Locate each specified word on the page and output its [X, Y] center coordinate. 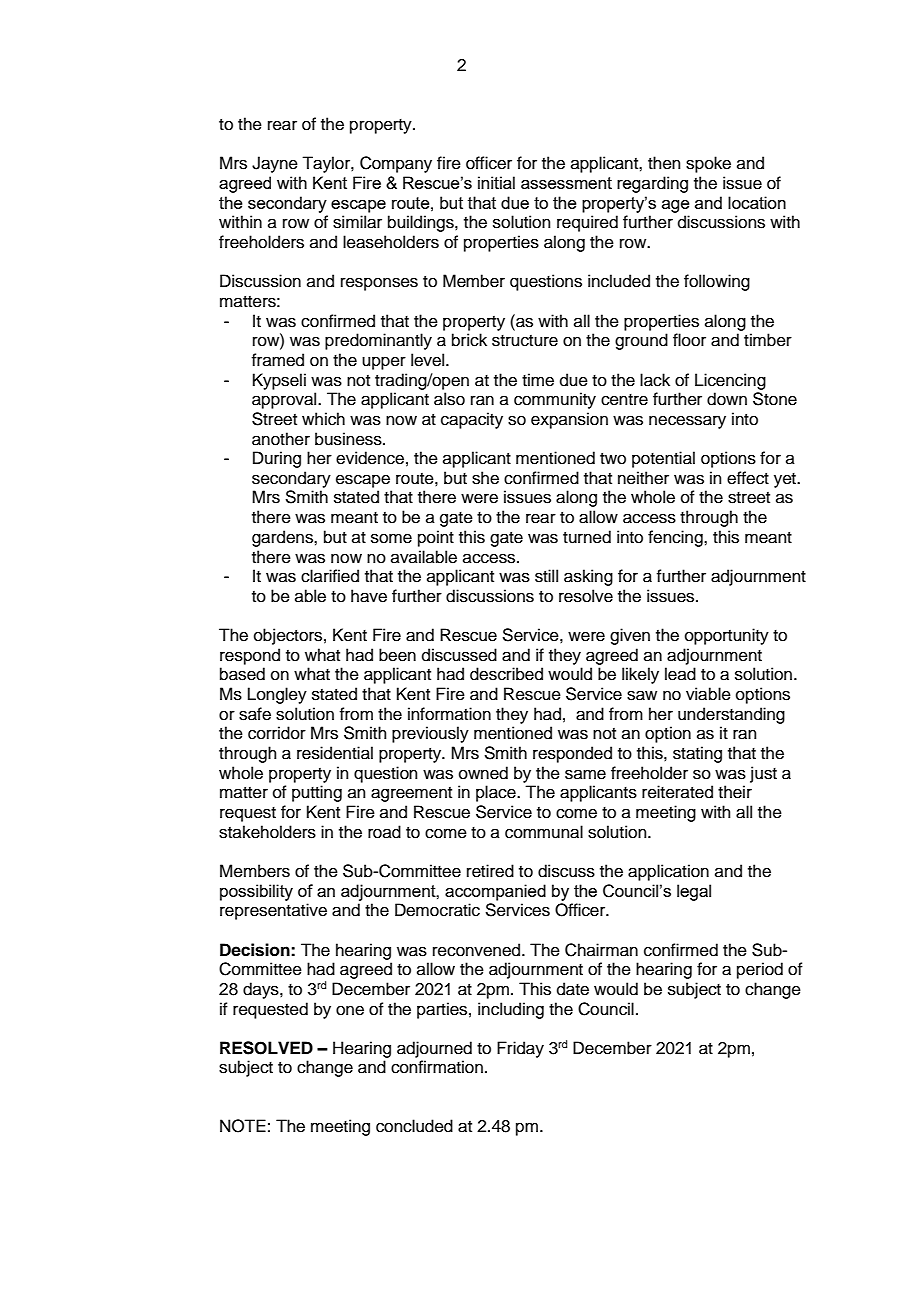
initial [496, 182]
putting [317, 793]
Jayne [275, 164]
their [735, 792]
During [277, 459]
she [485, 478]
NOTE [243, 1126]
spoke [708, 164]
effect [748, 478]
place [497, 793]
